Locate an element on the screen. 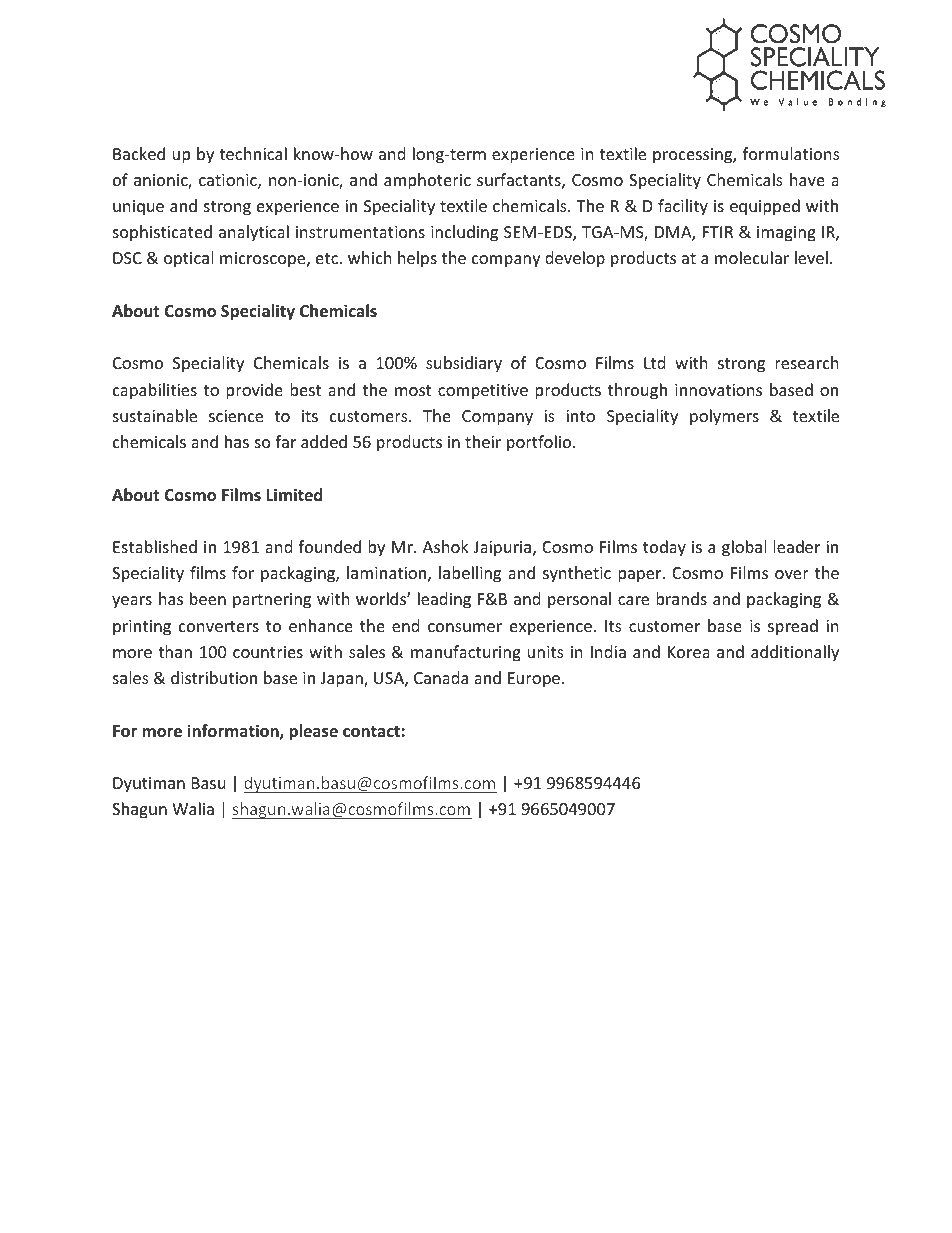  Ashok is located at coordinates (446, 546).
